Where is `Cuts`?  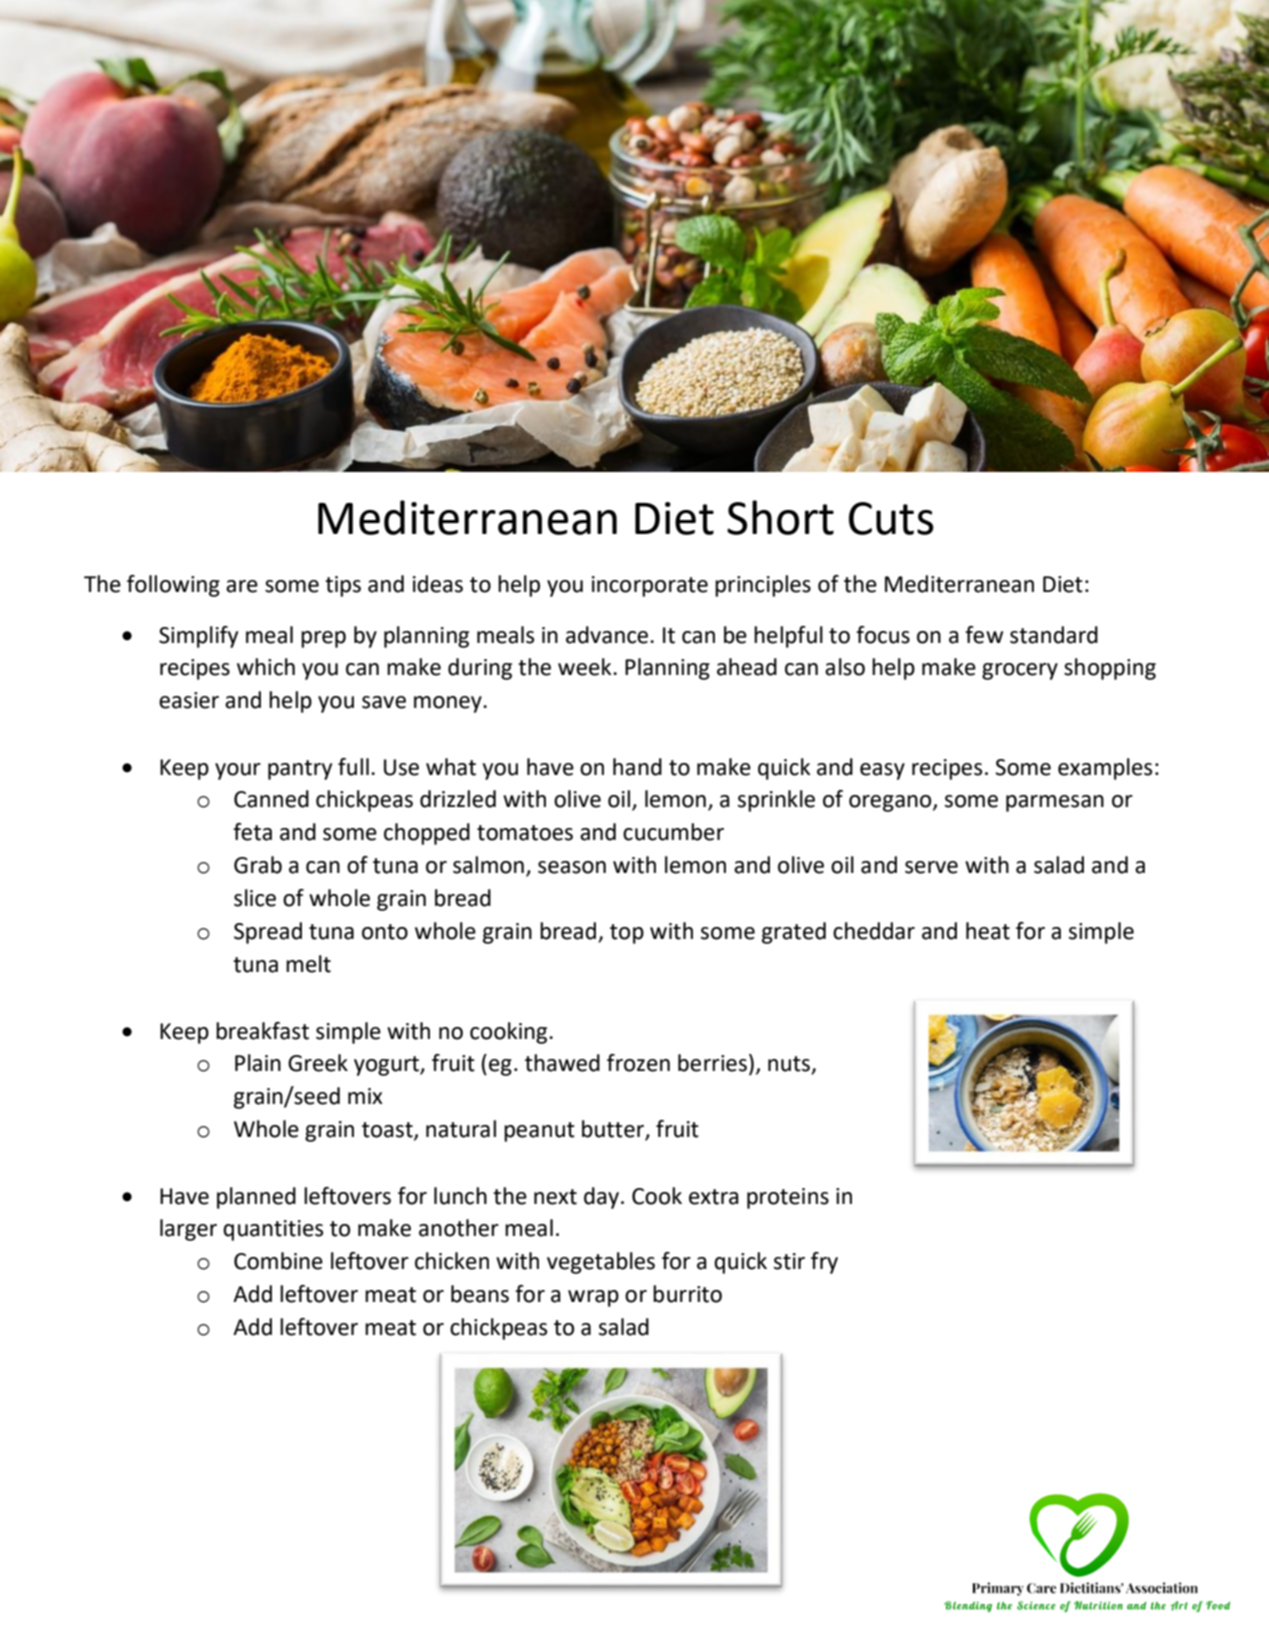
Cuts is located at coordinates (891, 518).
